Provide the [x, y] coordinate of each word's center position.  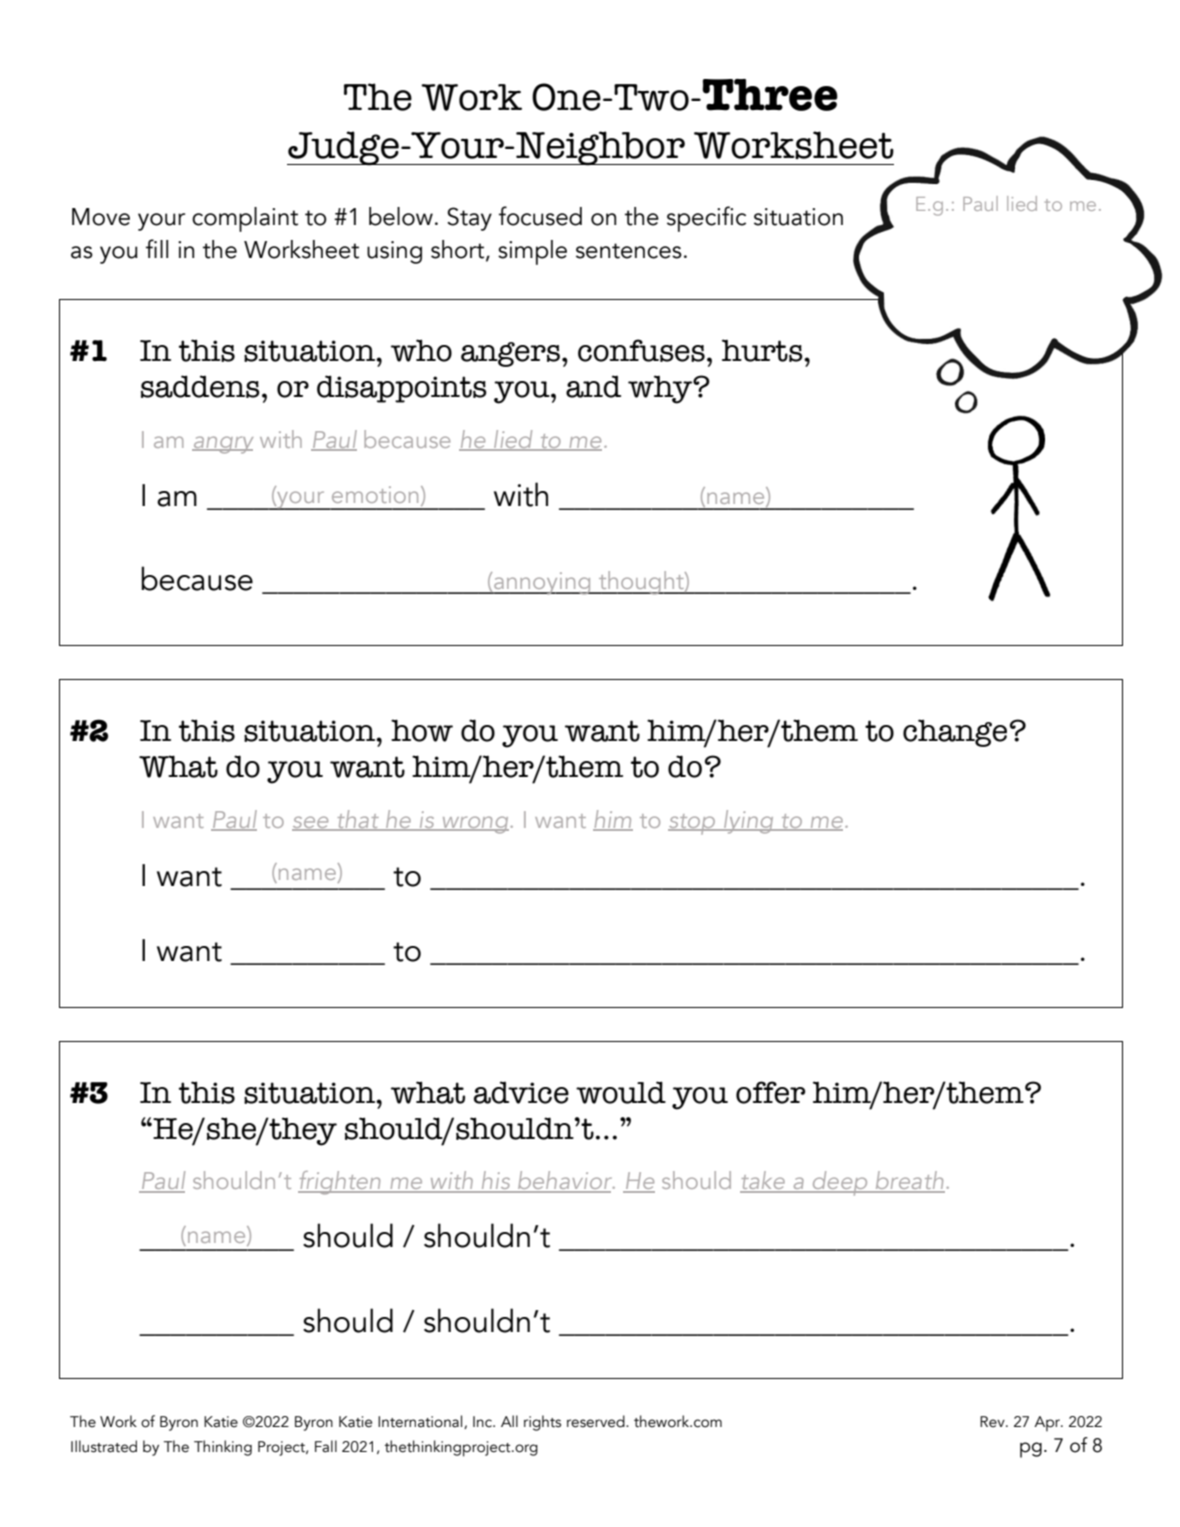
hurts [763, 350]
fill [157, 248]
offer [770, 1092]
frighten [340, 1183]
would [621, 1092]
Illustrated [104, 1446]
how [422, 730]
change [955, 733]
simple [532, 252]
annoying [542, 583]
